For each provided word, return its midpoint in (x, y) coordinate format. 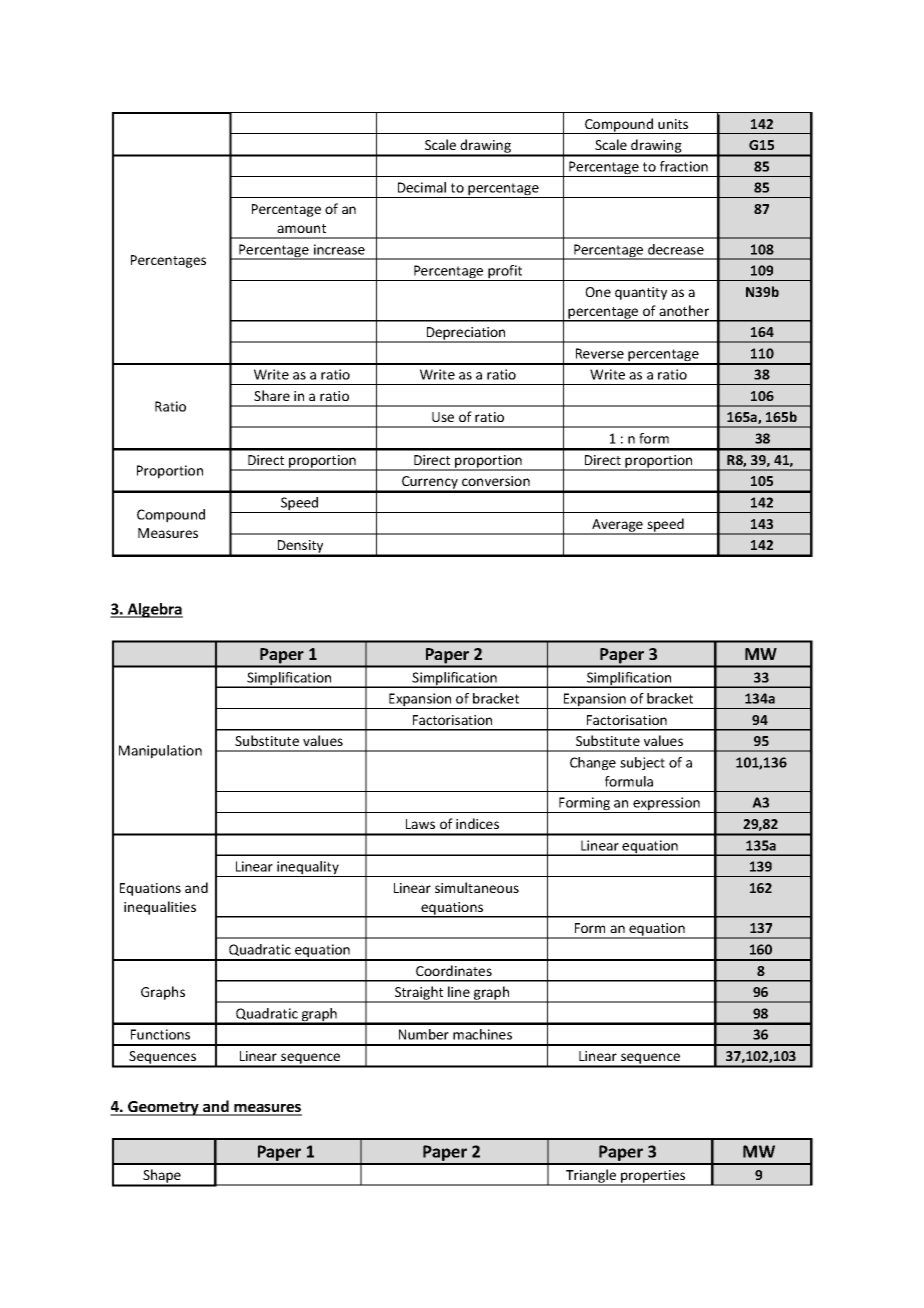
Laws (420, 824)
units (673, 124)
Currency (430, 484)
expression (666, 805)
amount (301, 228)
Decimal (422, 187)
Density (300, 548)
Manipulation (160, 752)
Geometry (163, 1108)
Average (617, 526)
